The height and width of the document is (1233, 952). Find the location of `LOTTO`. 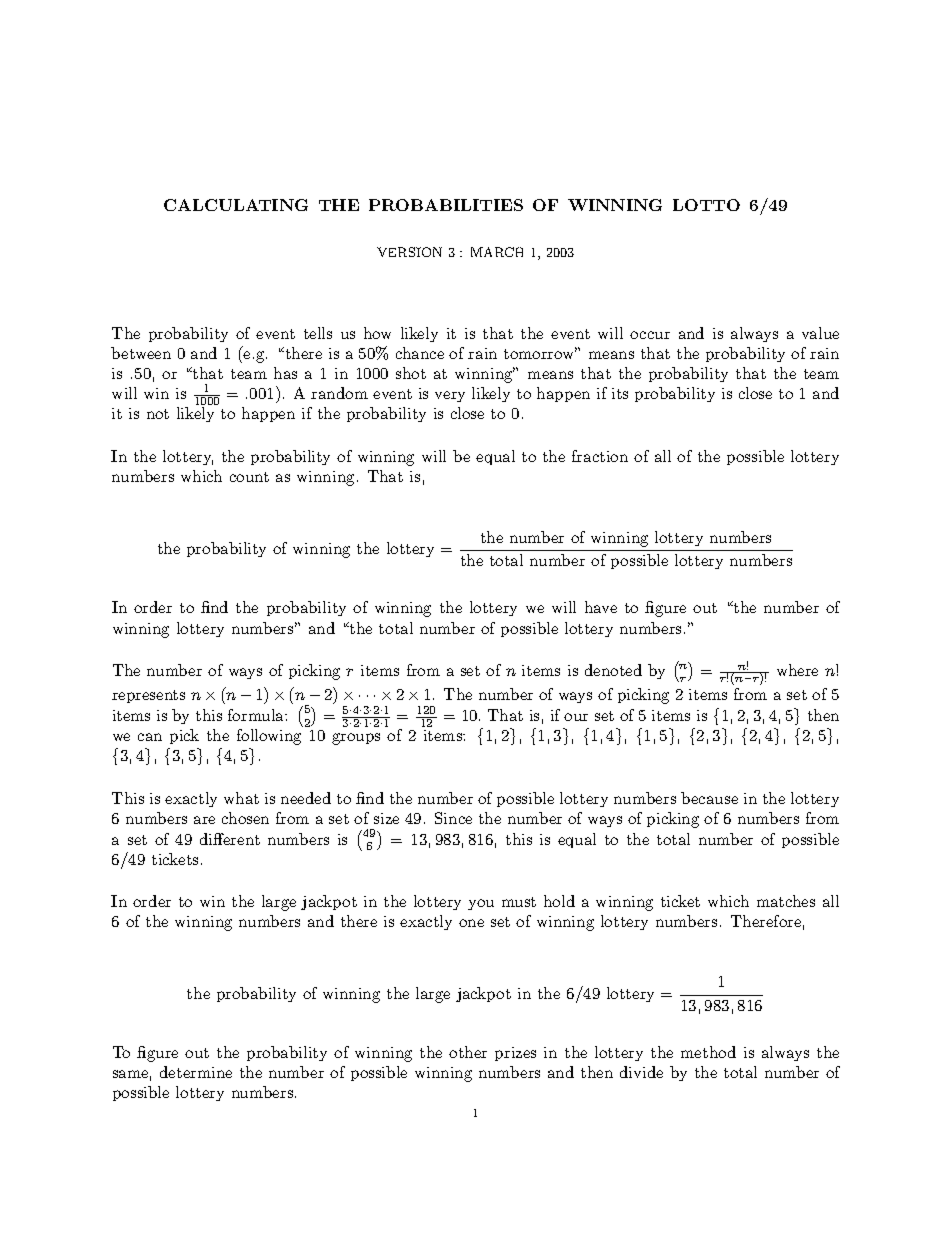

LOTTO is located at coordinates (706, 205).
